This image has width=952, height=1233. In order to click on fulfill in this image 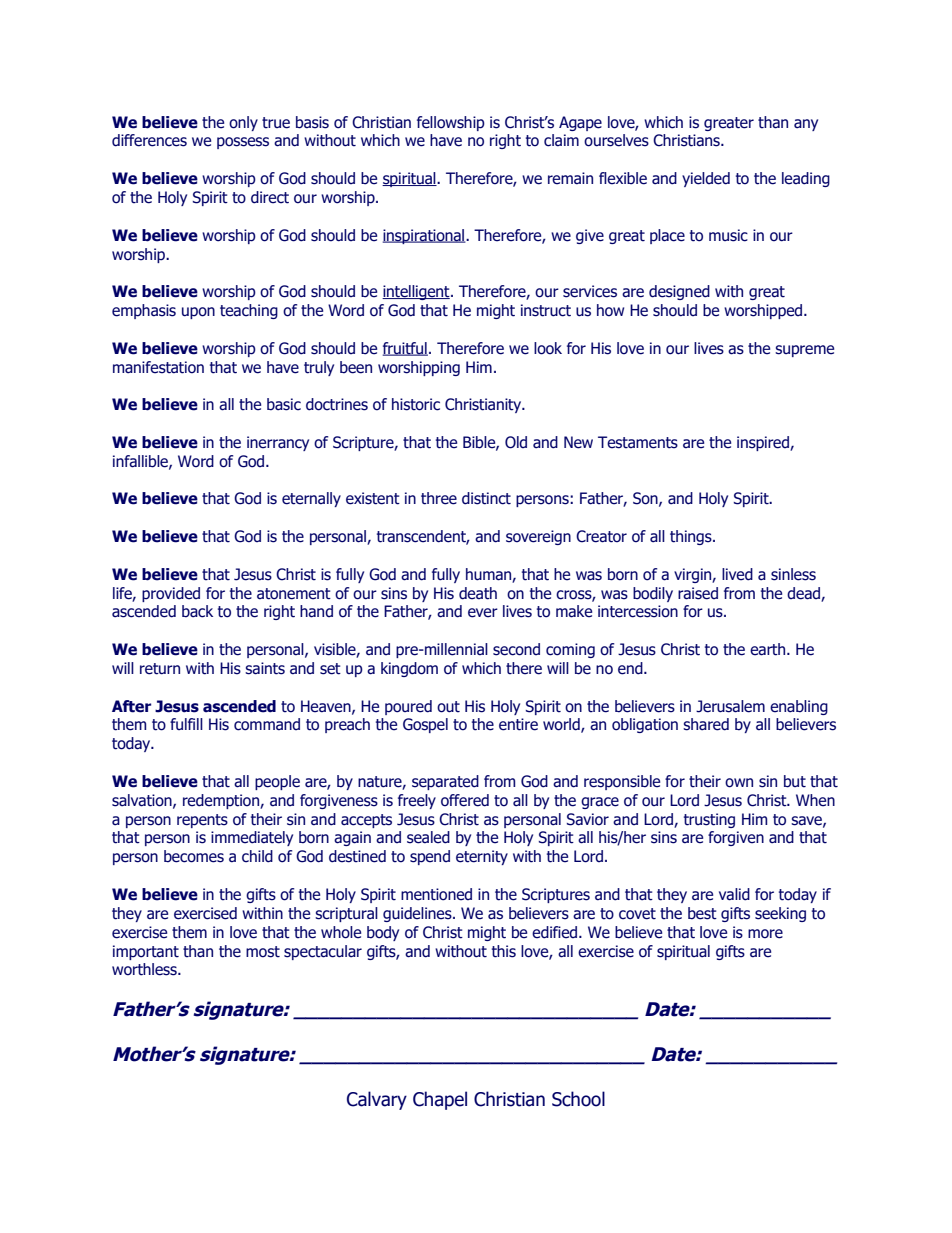, I will do `click(186, 724)`.
